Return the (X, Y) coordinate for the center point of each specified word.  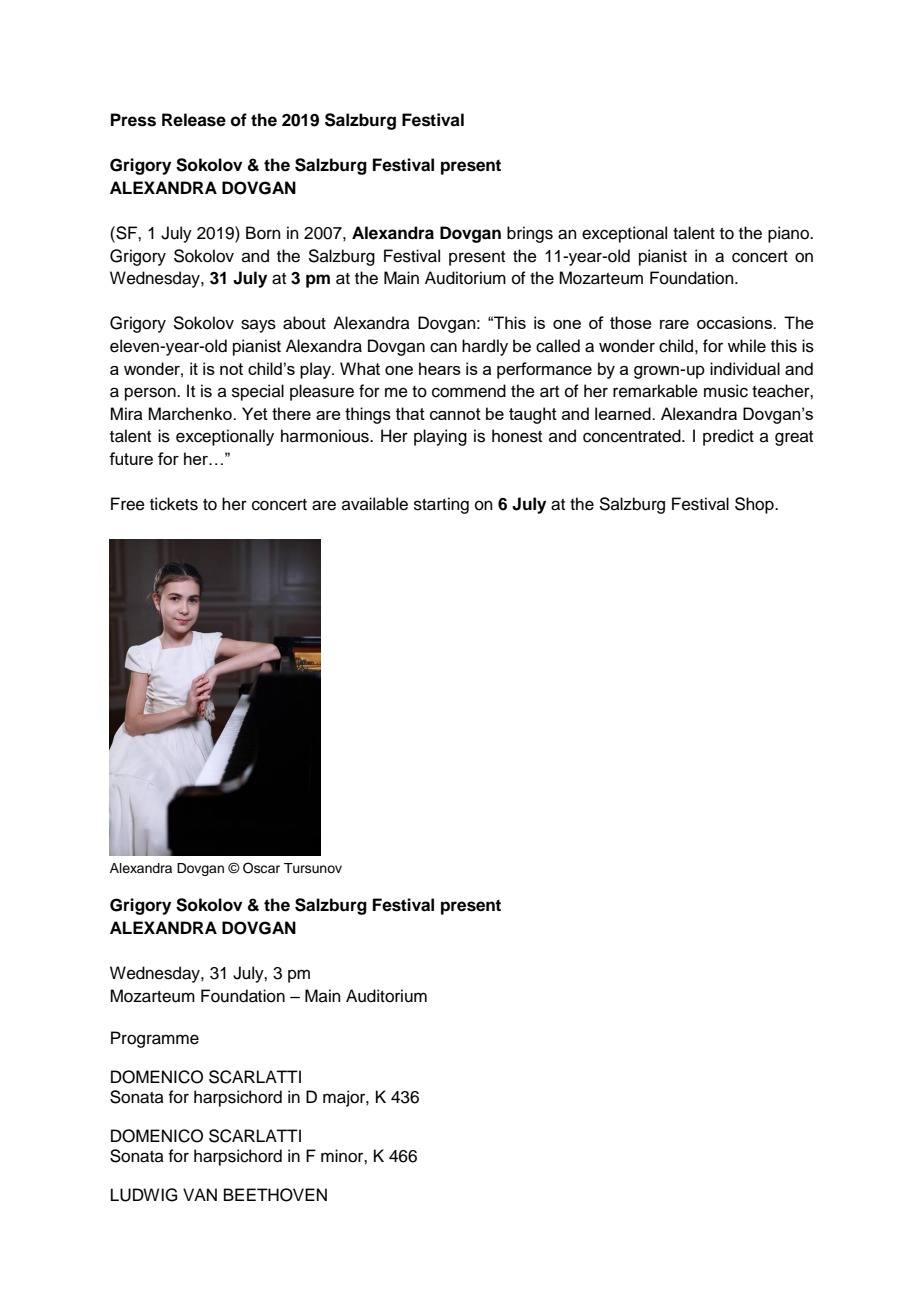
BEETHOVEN (275, 1195)
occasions (736, 322)
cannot (455, 414)
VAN (200, 1194)
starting (441, 505)
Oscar (261, 868)
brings (530, 234)
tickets (174, 504)
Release (194, 120)
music (726, 391)
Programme (155, 1039)
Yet (255, 413)
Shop (755, 505)
